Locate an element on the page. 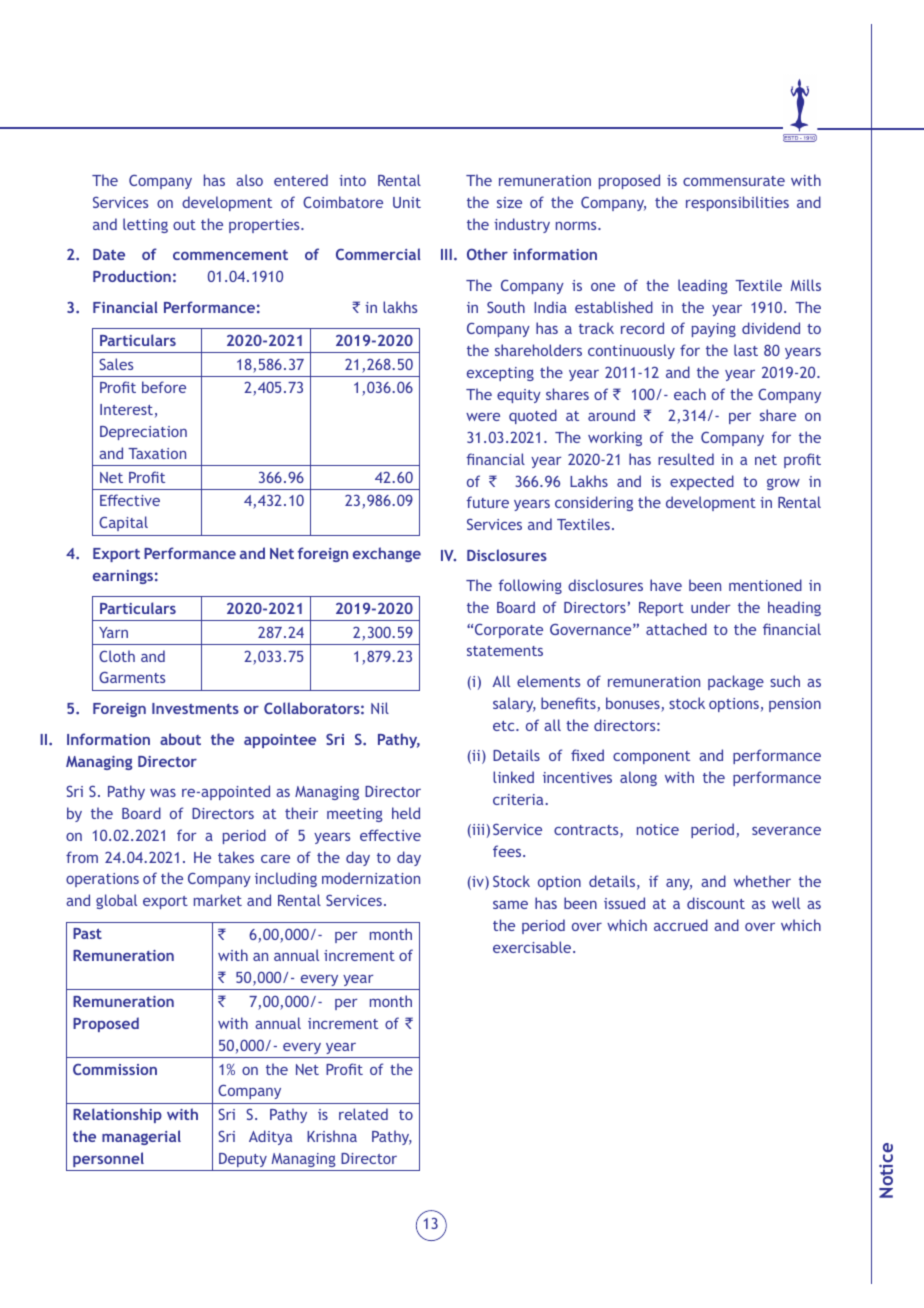 The width and height of the page is (924, 1308). responsibilities is located at coordinates (737, 203).
